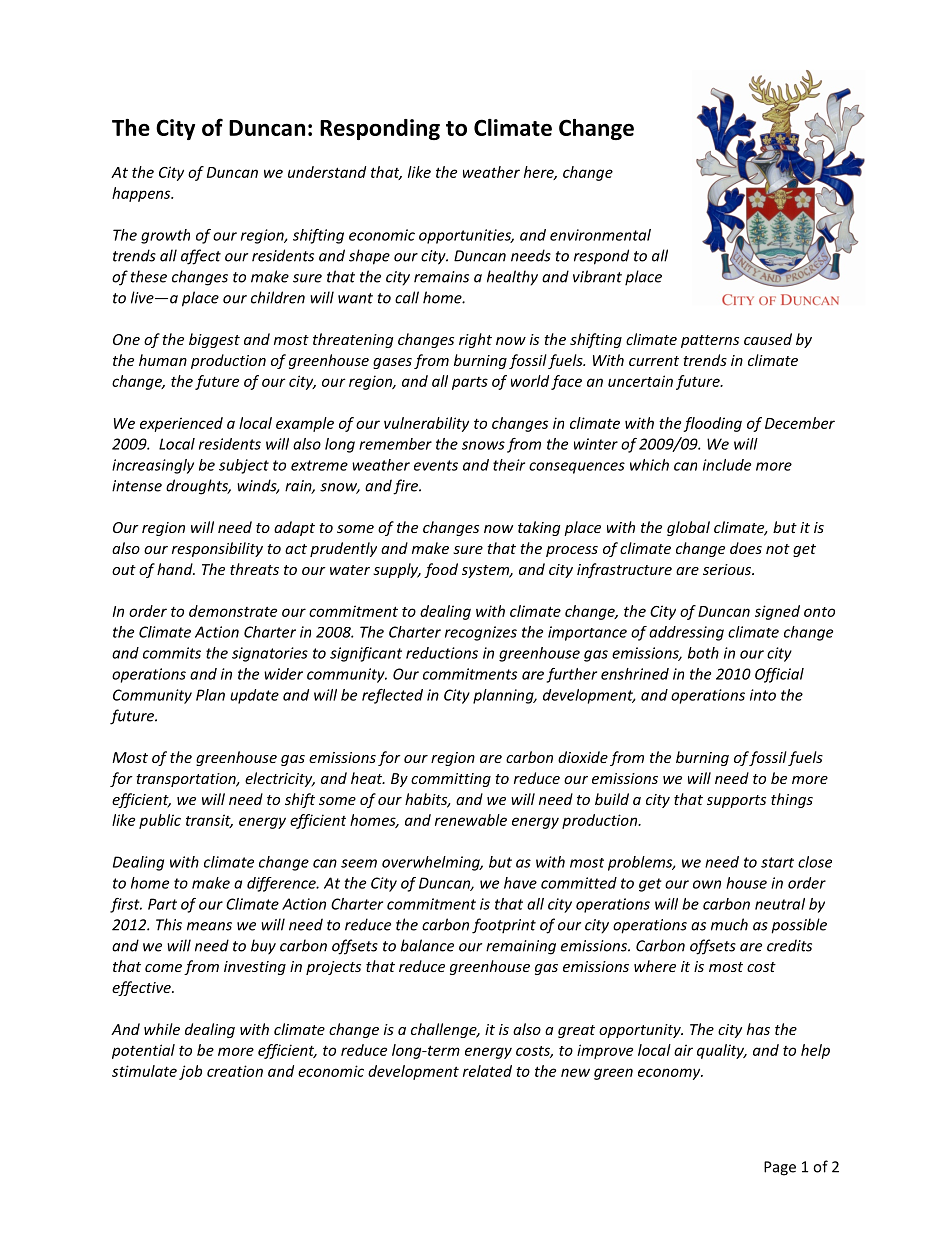 The width and height of the document is (952, 1233). What do you see at coordinates (165, 236) in the document?
I see `growth` at bounding box center [165, 236].
